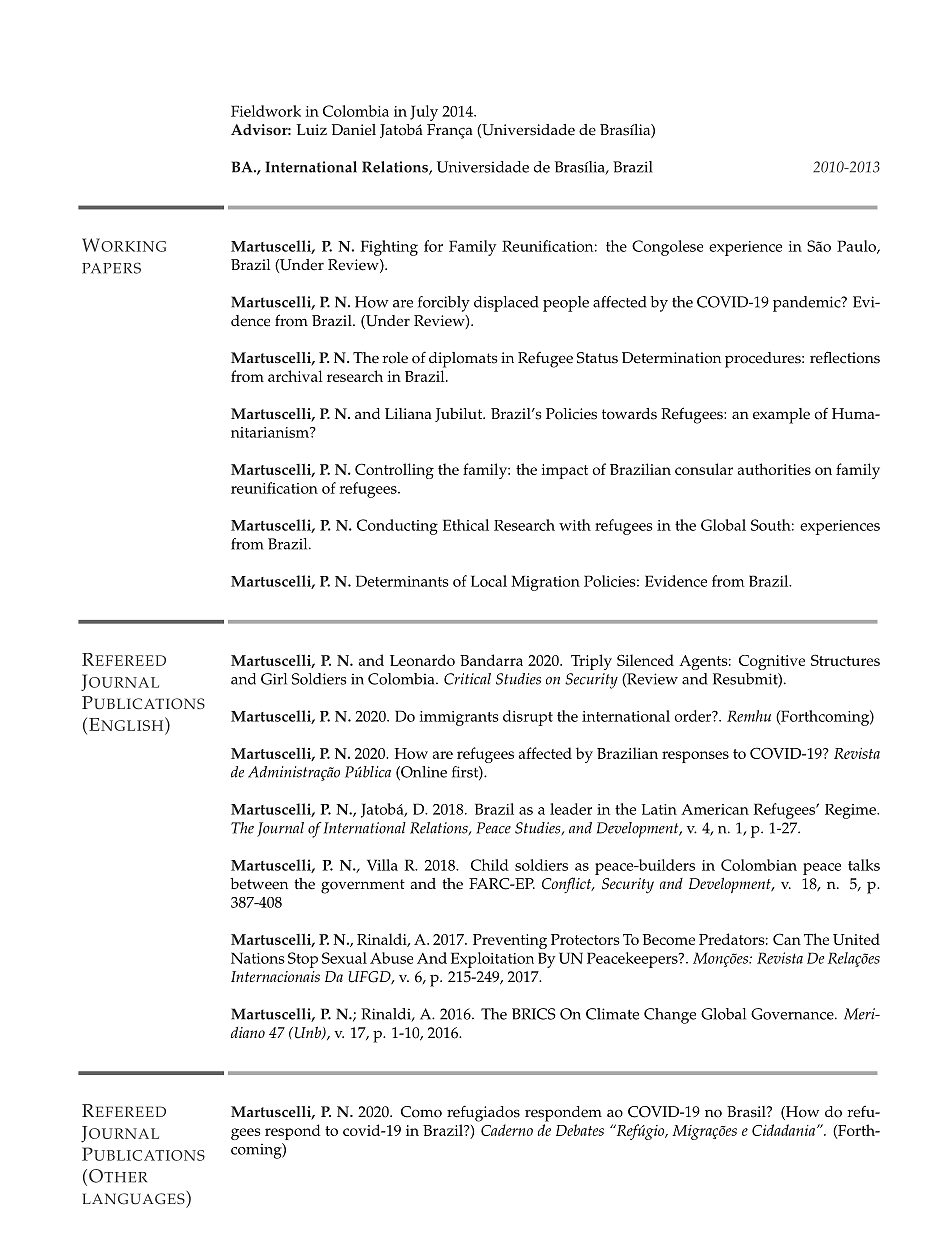 This document has width=952, height=1233. Describe the element at coordinates (695, 757) in the document. I see `responses` at that location.
